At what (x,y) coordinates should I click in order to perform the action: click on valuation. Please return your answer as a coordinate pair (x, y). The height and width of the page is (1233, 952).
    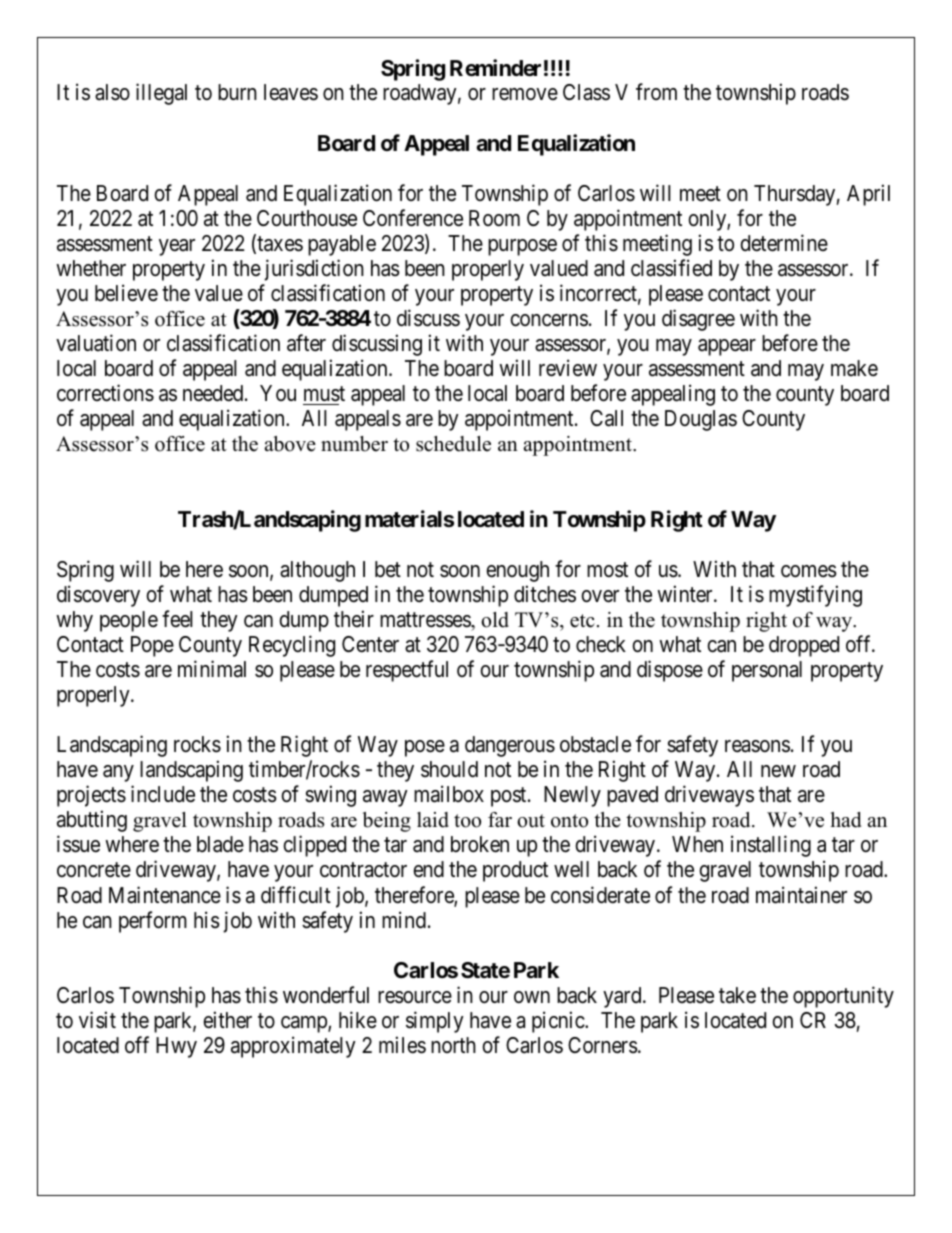
    Looking at the image, I should click on (96, 343).
